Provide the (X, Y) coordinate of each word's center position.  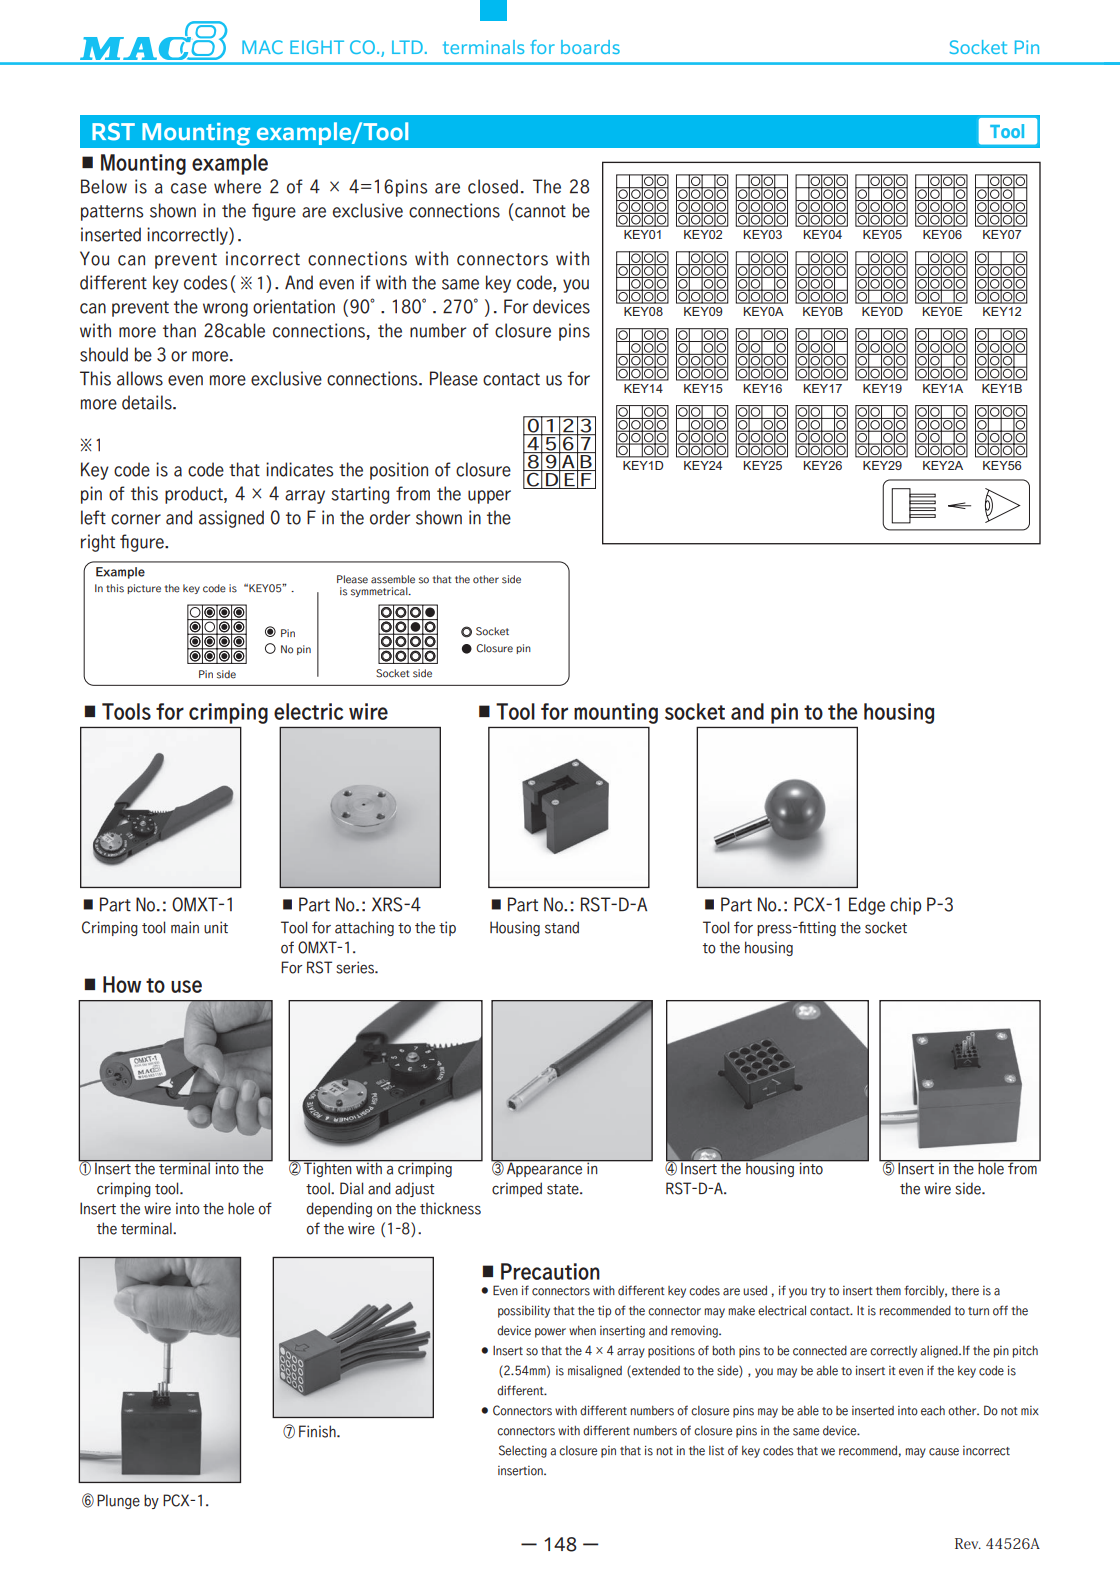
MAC (262, 47)
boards (590, 47)
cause (944, 1452)
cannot (539, 210)
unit (216, 927)
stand (562, 927)
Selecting (523, 1451)
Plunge (118, 1501)
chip (906, 906)
